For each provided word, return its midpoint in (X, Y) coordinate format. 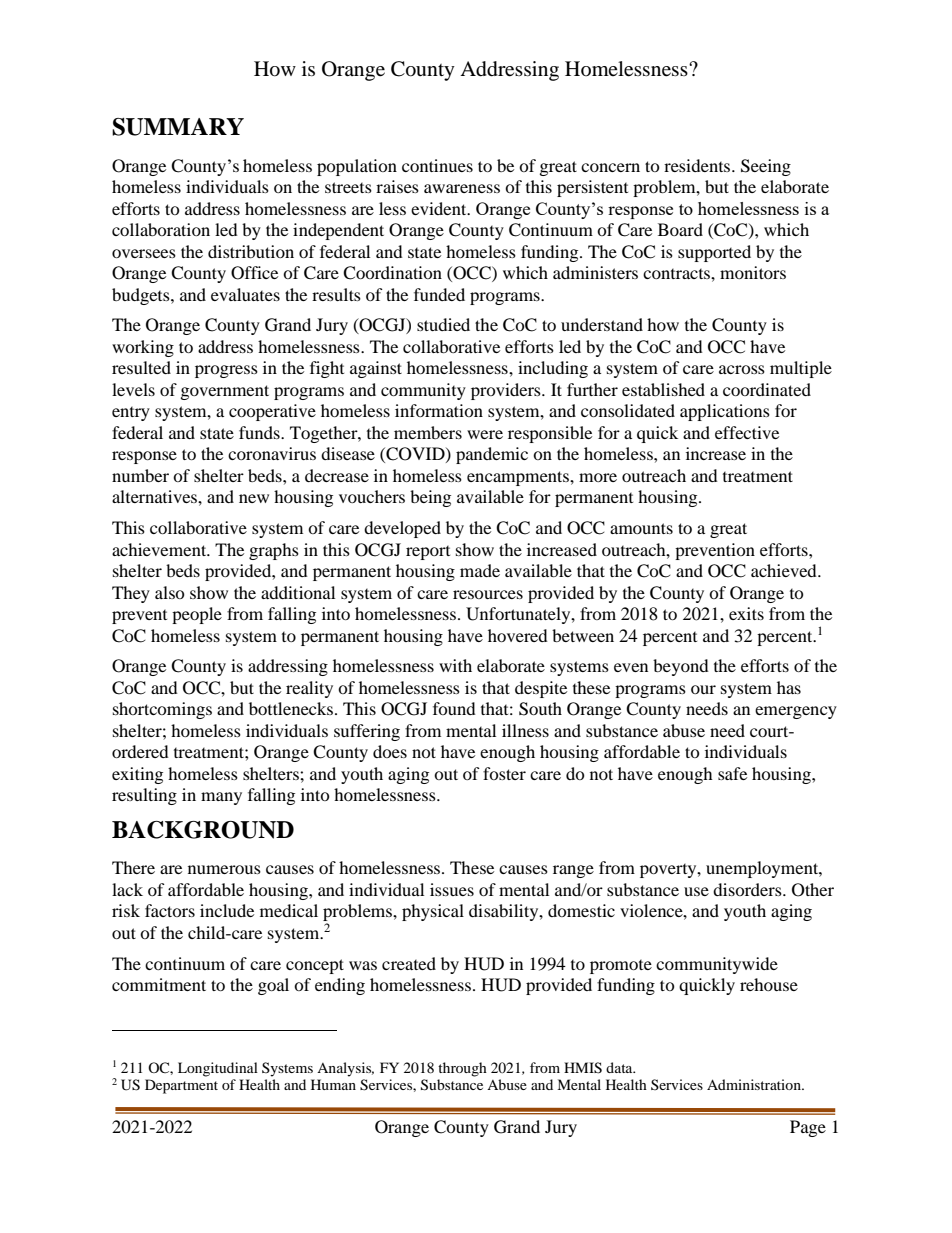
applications (725, 412)
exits (746, 613)
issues (452, 889)
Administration (755, 1084)
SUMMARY (178, 127)
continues (437, 165)
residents (698, 165)
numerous (224, 869)
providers (507, 391)
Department (181, 1086)
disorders (748, 889)
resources (488, 594)
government (225, 392)
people (197, 615)
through (462, 1069)
